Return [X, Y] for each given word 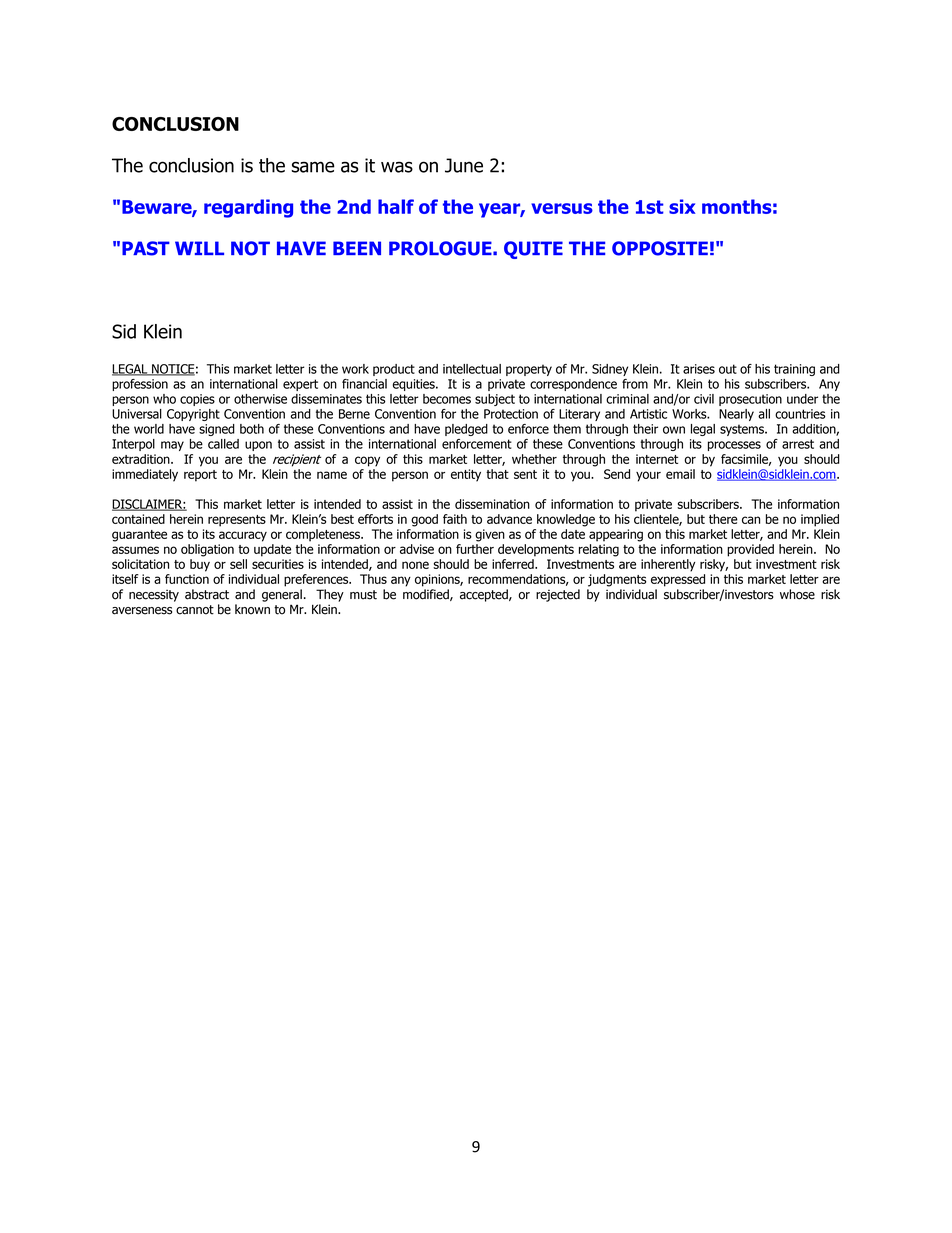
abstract [207, 594]
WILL [199, 248]
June [464, 165]
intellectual [472, 369]
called [223, 444]
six [682, 206]
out [728, 369]
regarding [248, 208]
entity [466, 475]
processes [734, 446]
